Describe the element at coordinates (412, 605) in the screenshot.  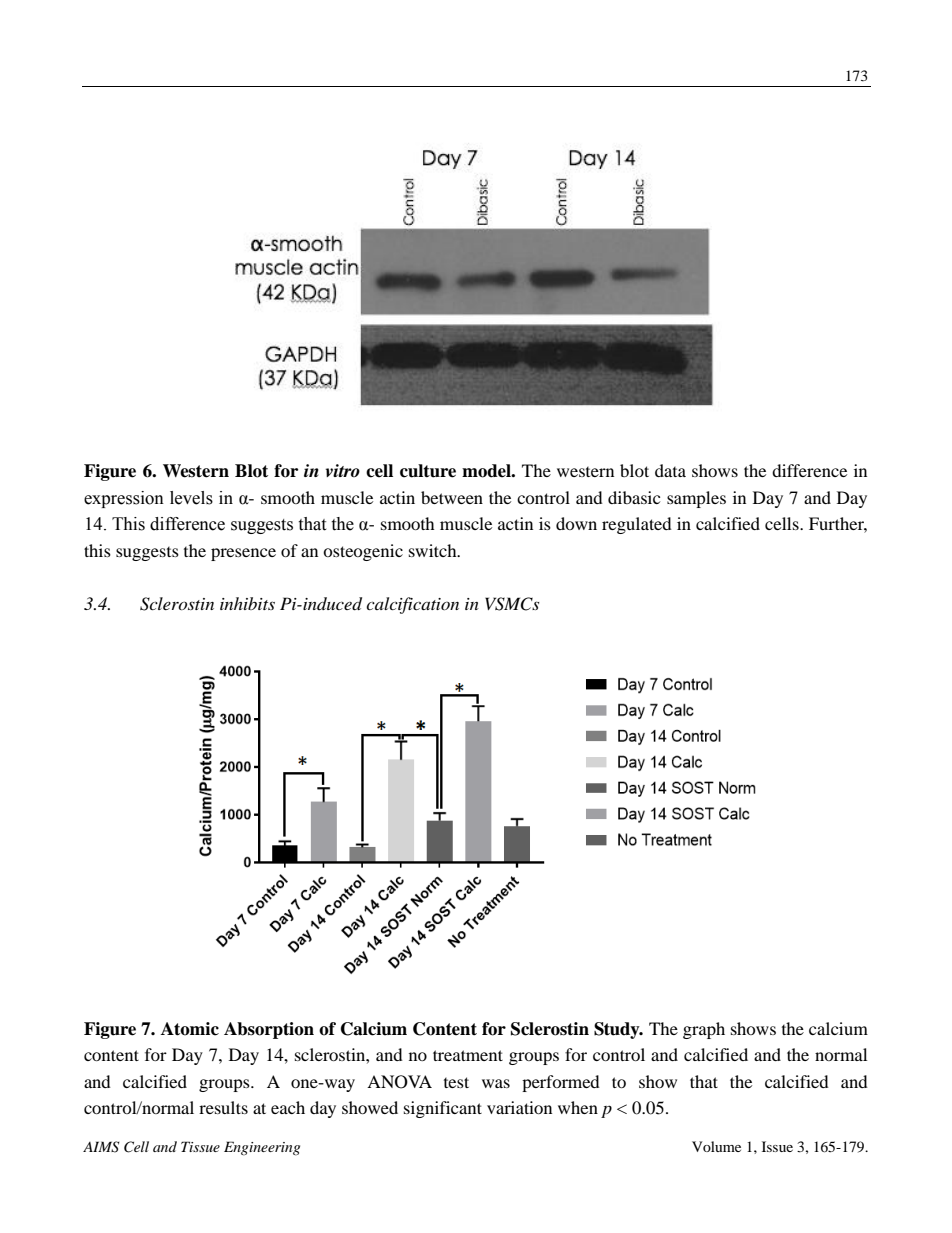
I see `calcification` at that location.
